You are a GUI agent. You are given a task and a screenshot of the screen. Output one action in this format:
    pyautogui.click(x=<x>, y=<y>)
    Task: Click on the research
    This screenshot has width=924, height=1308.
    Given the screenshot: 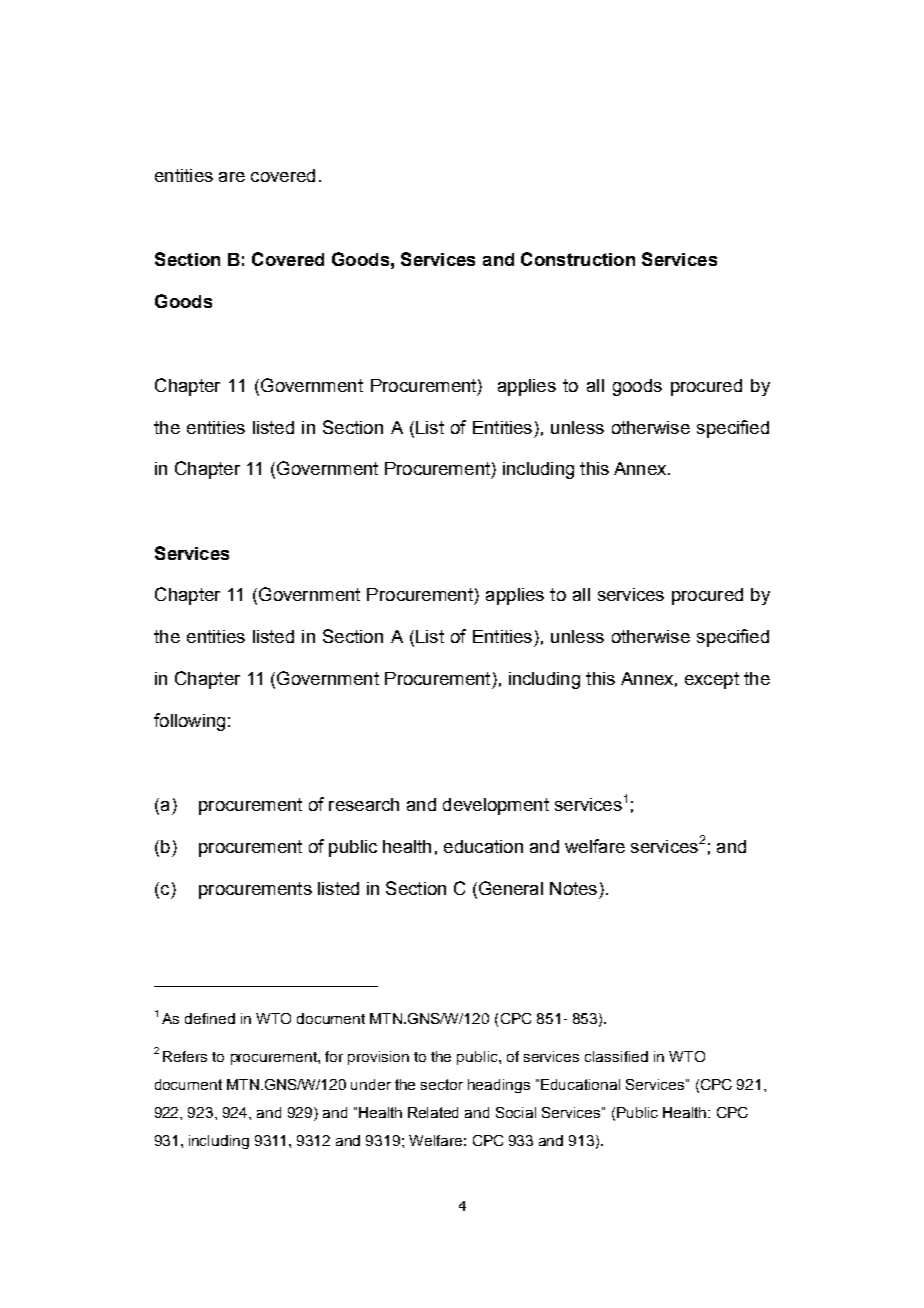 What is the action you would take?
    pyautogui.click(x=364, y=804)
